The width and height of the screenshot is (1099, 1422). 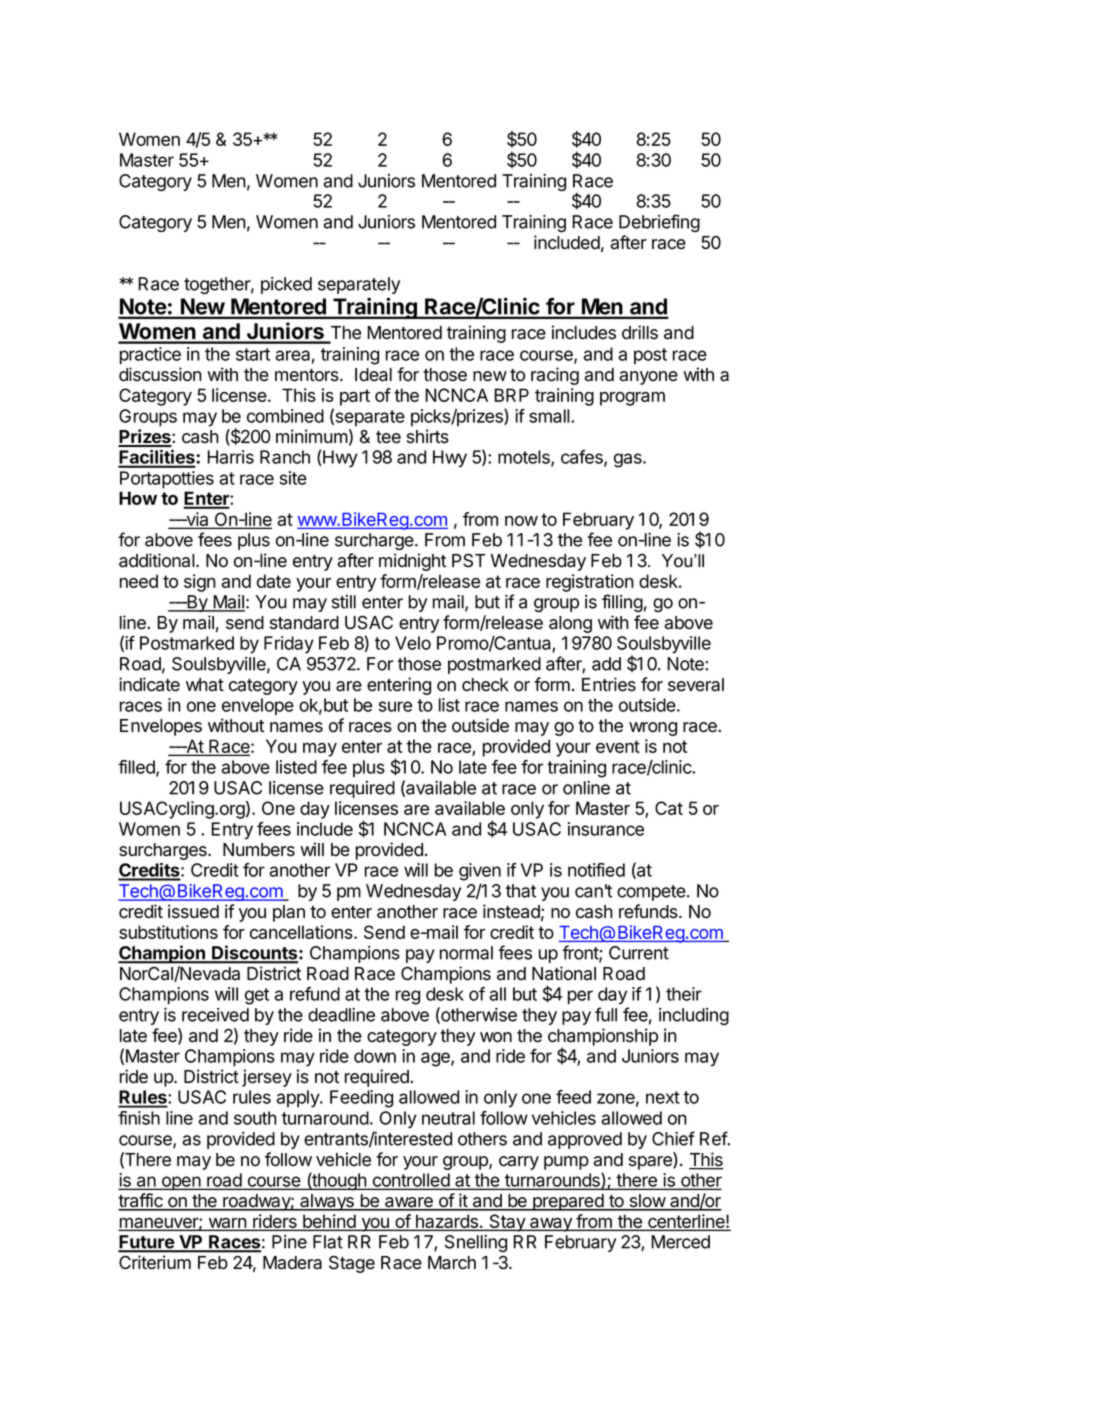 I want to click on slow, so click(x=647, y=1202).
